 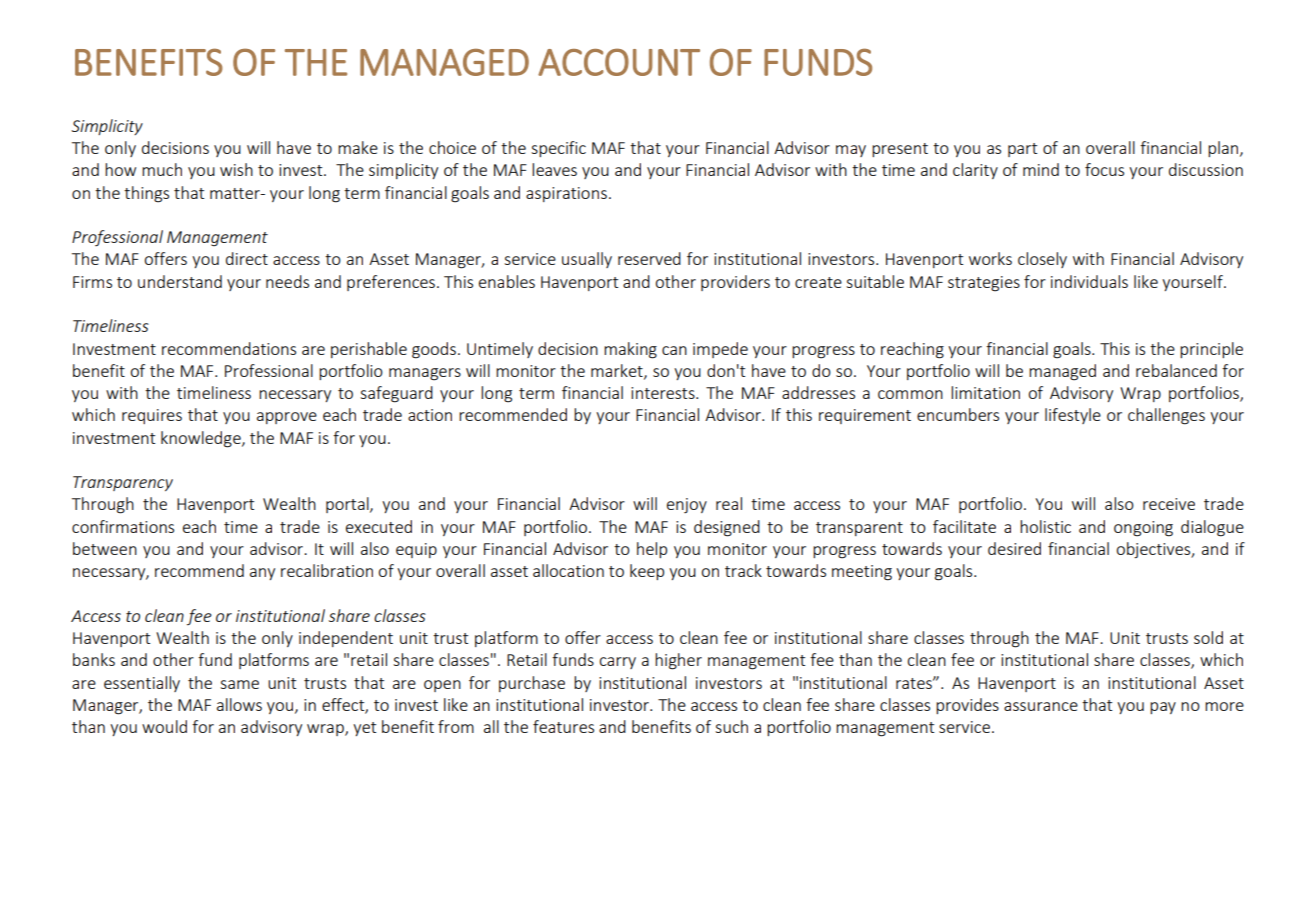 I want to click on reserved, so click(x=649, y=258).
